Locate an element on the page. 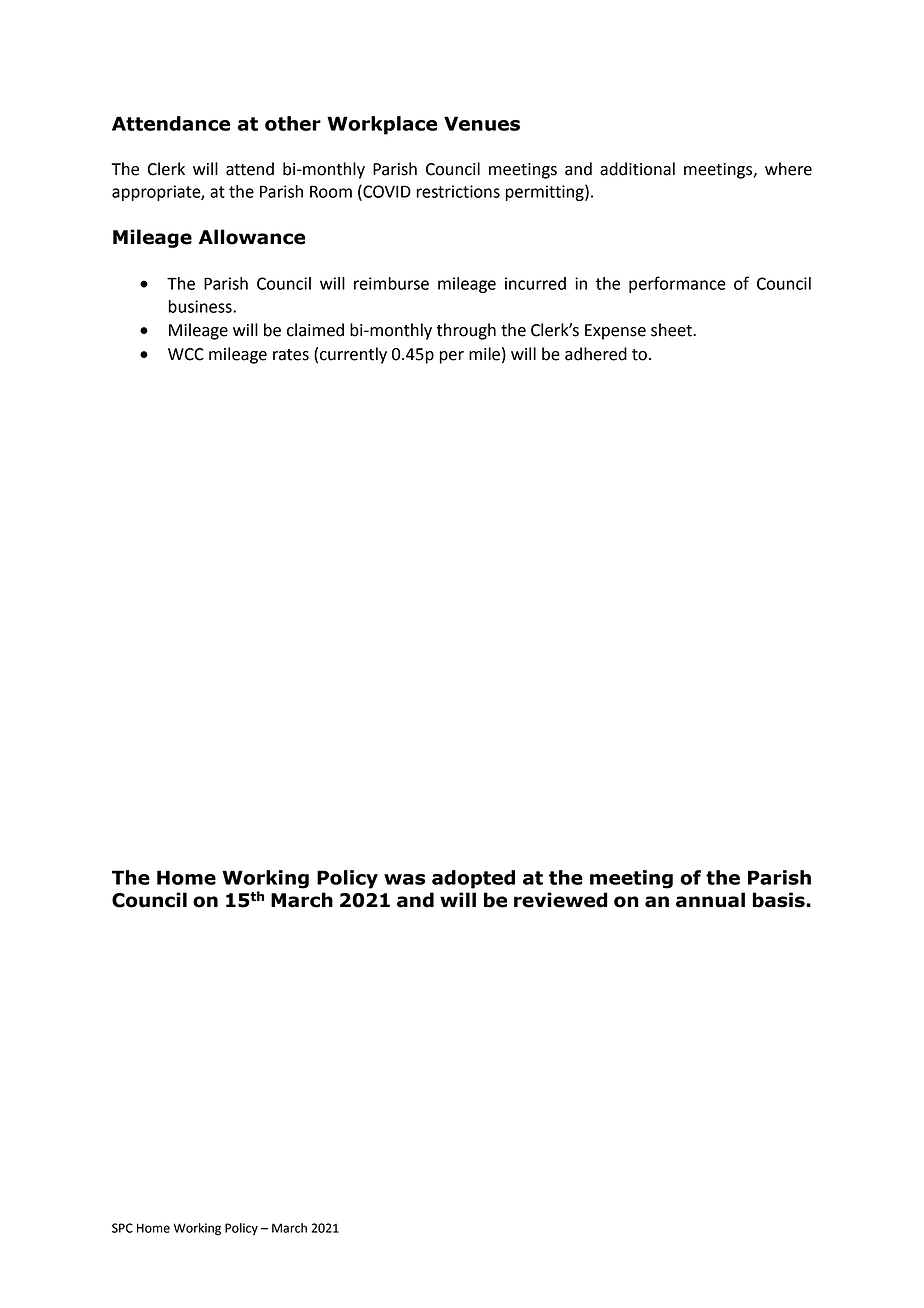 The image size is (924, 1308). currently is located at coordinates (353, 355).
